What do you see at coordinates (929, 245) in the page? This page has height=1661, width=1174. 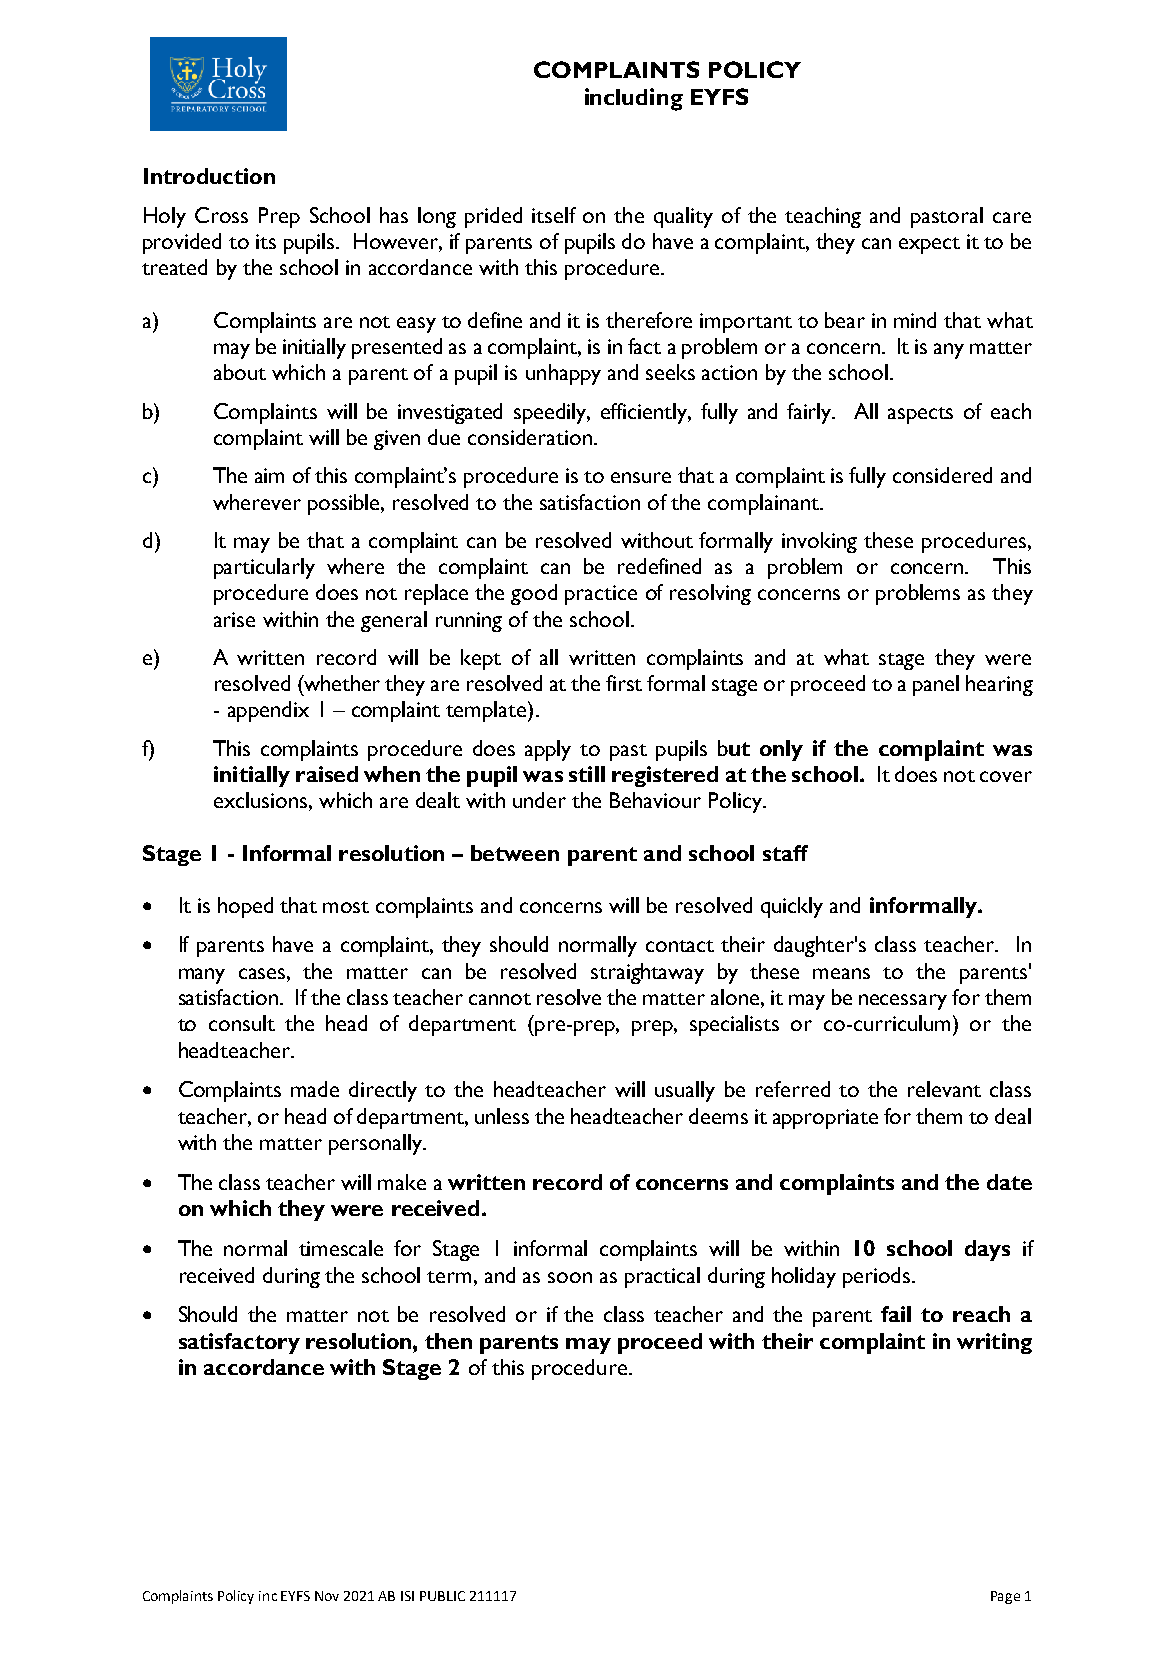 I see `expect` at bounding box center [929, 245].
